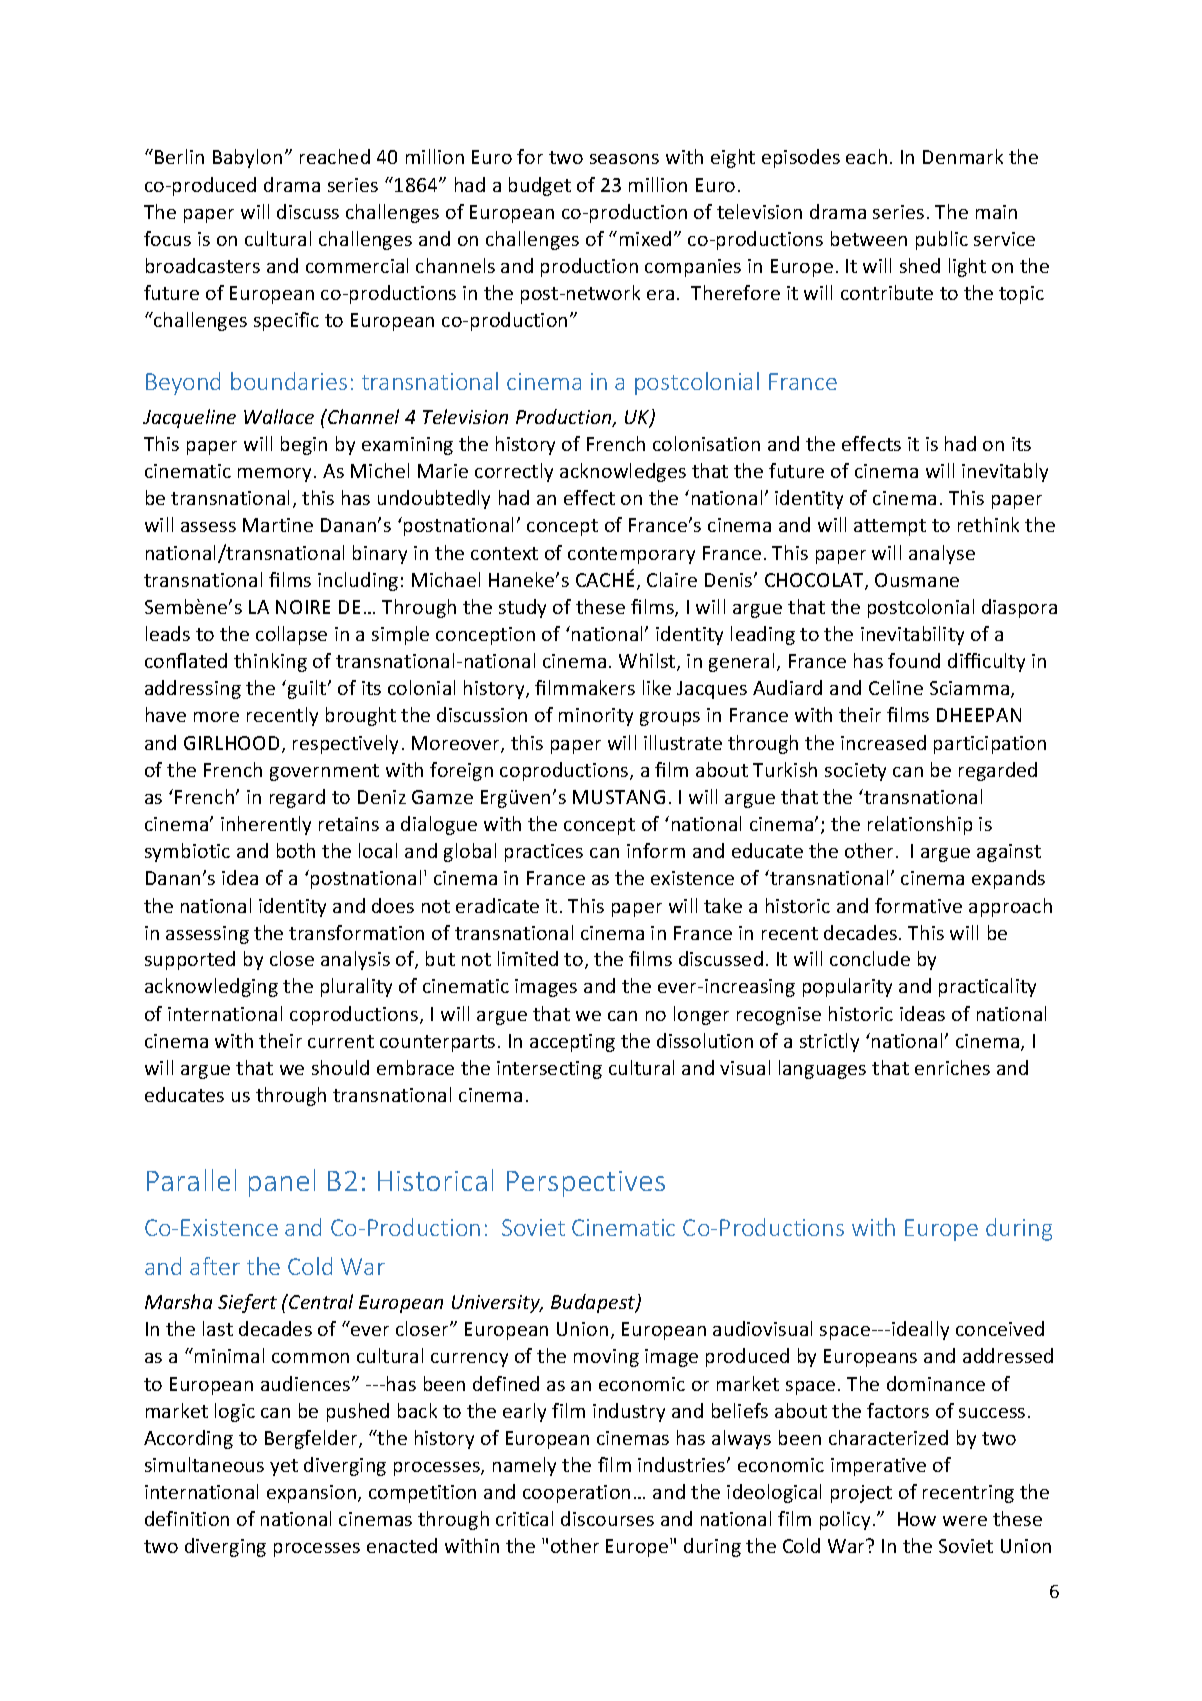  I want to click on expansion, so click(313, 1494).
